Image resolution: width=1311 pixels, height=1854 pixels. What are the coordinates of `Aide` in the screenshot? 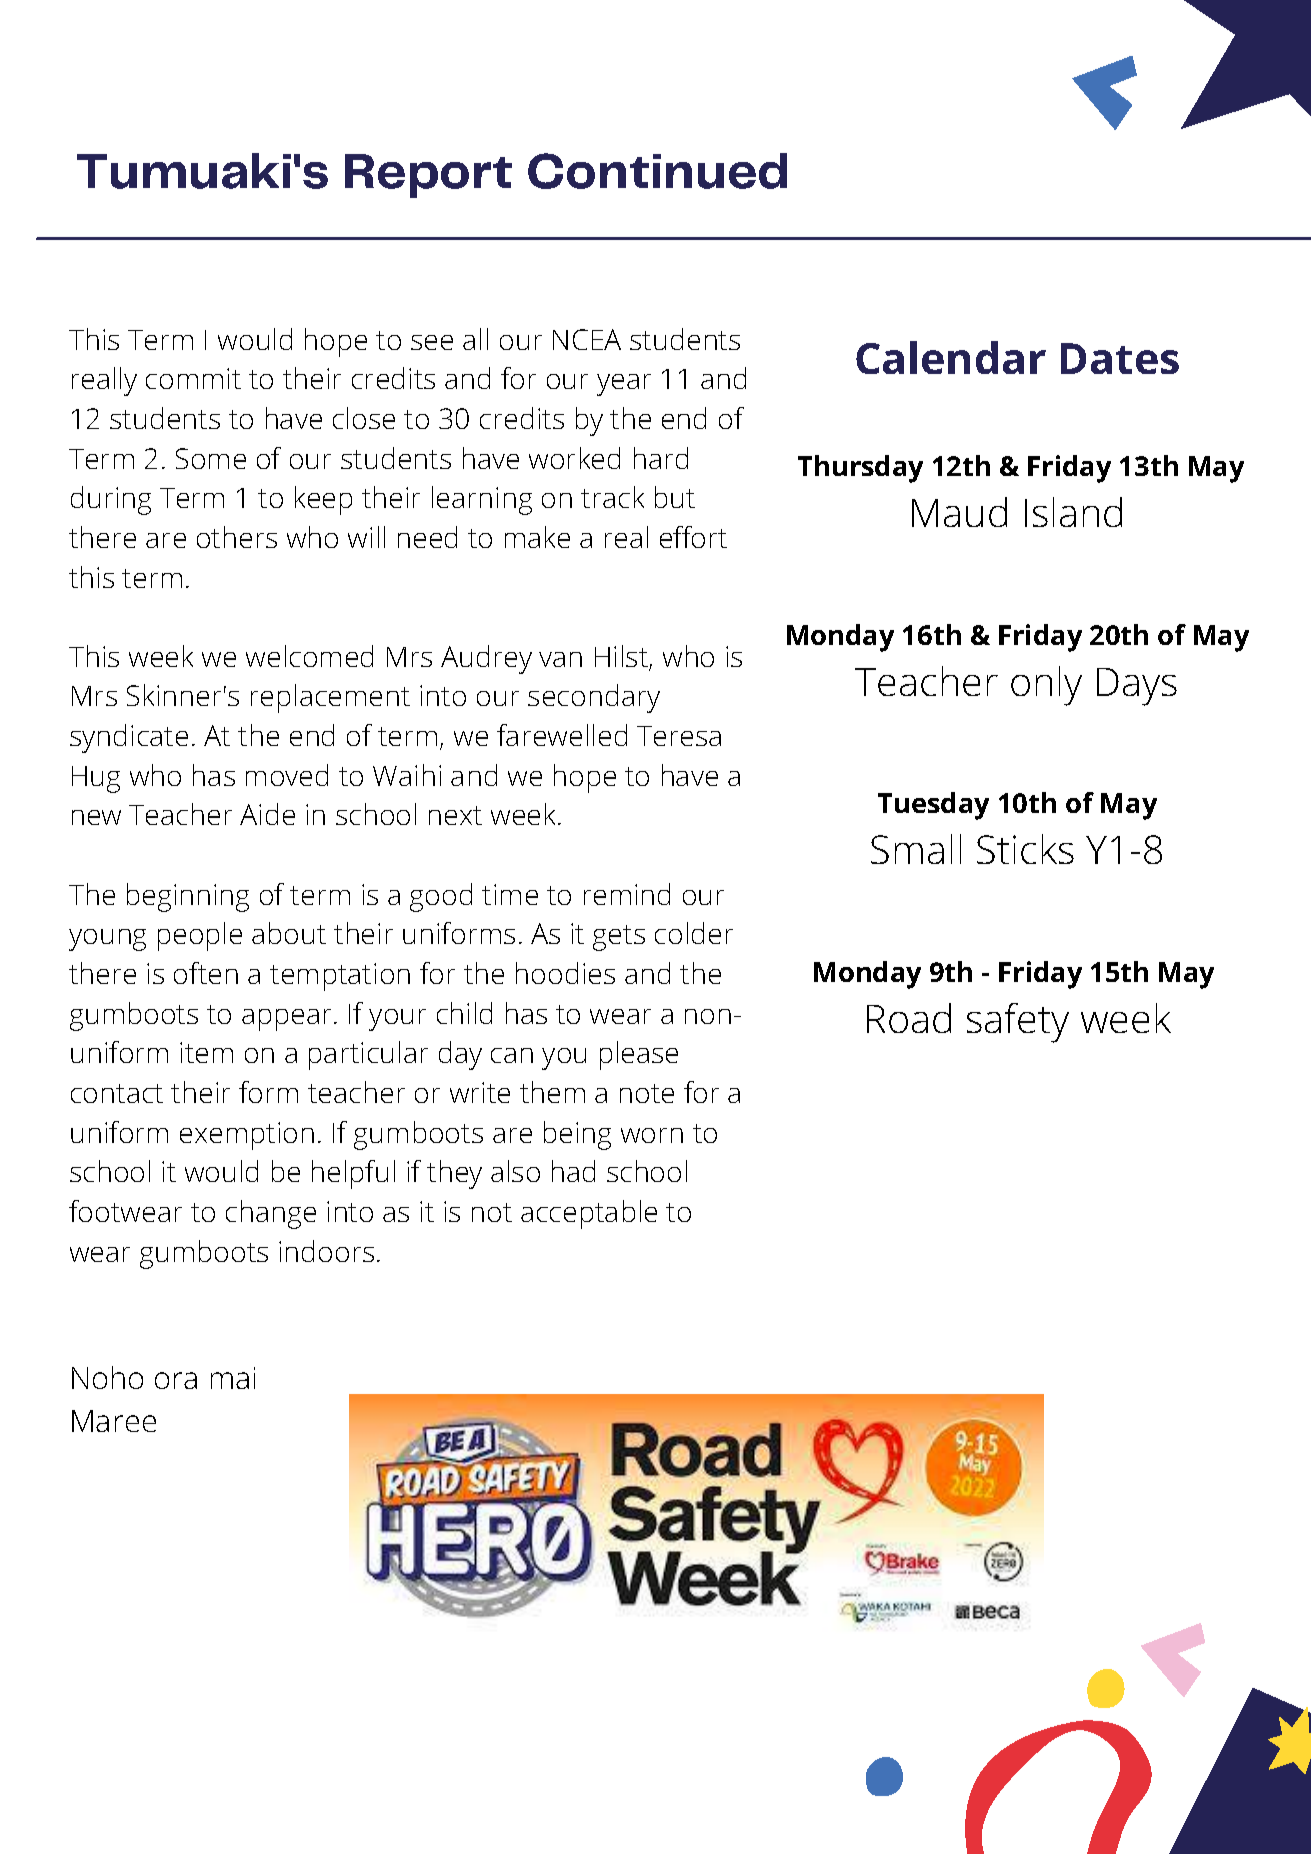 It's located at (267, 814).
